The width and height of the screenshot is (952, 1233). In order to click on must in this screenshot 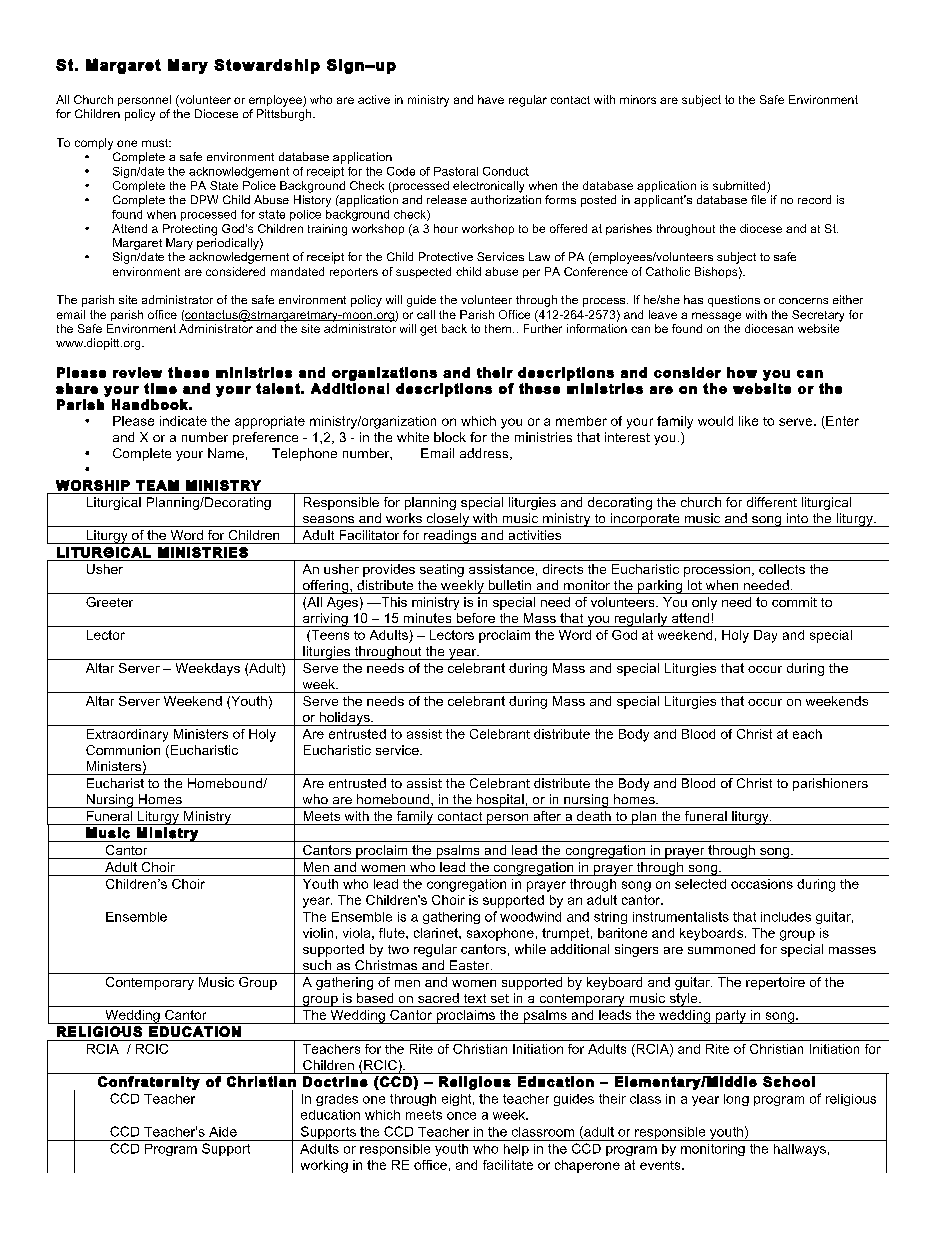, I will do `click(156, 143)`.
